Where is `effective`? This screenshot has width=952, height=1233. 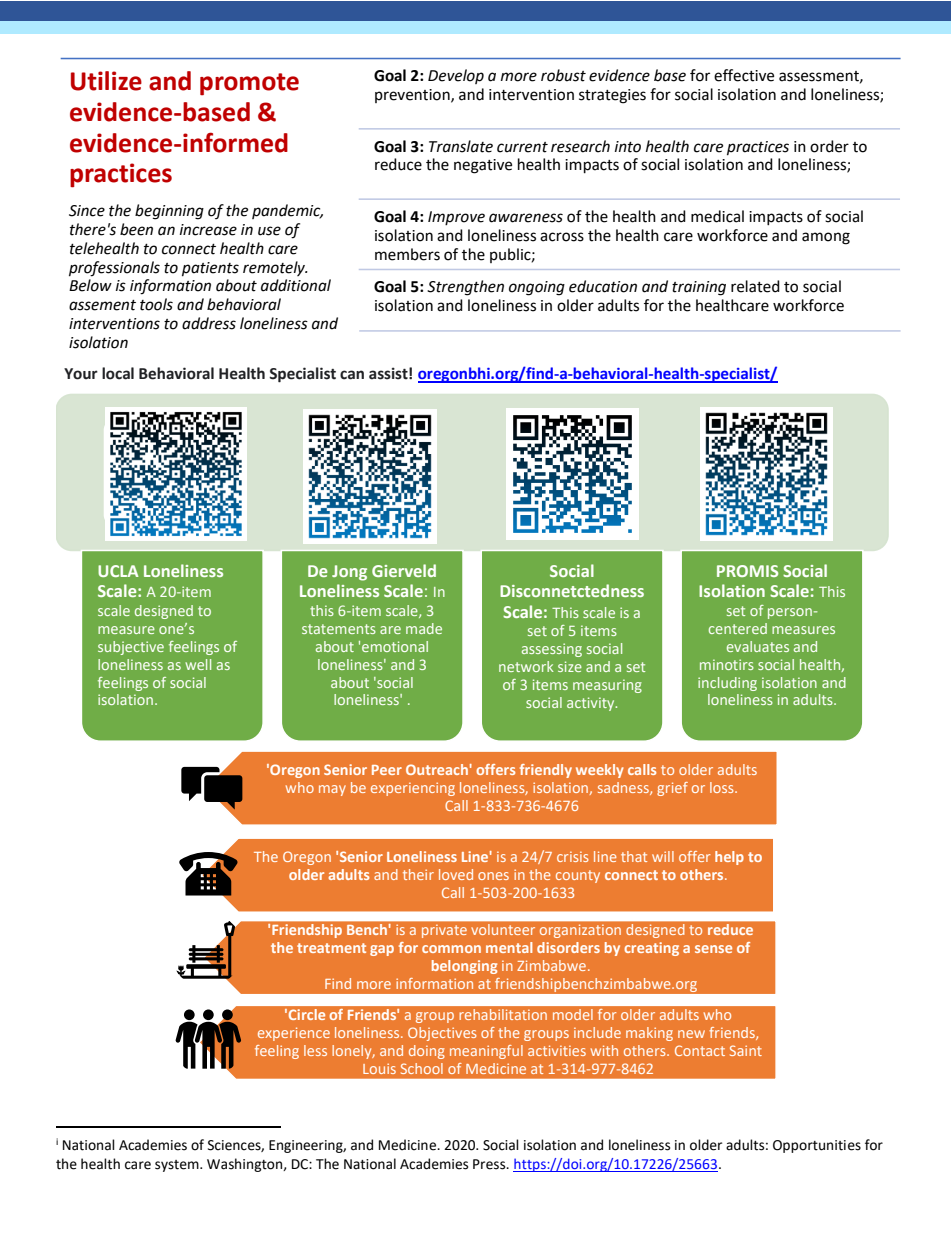 effective is located at coordinates (744, 75).
